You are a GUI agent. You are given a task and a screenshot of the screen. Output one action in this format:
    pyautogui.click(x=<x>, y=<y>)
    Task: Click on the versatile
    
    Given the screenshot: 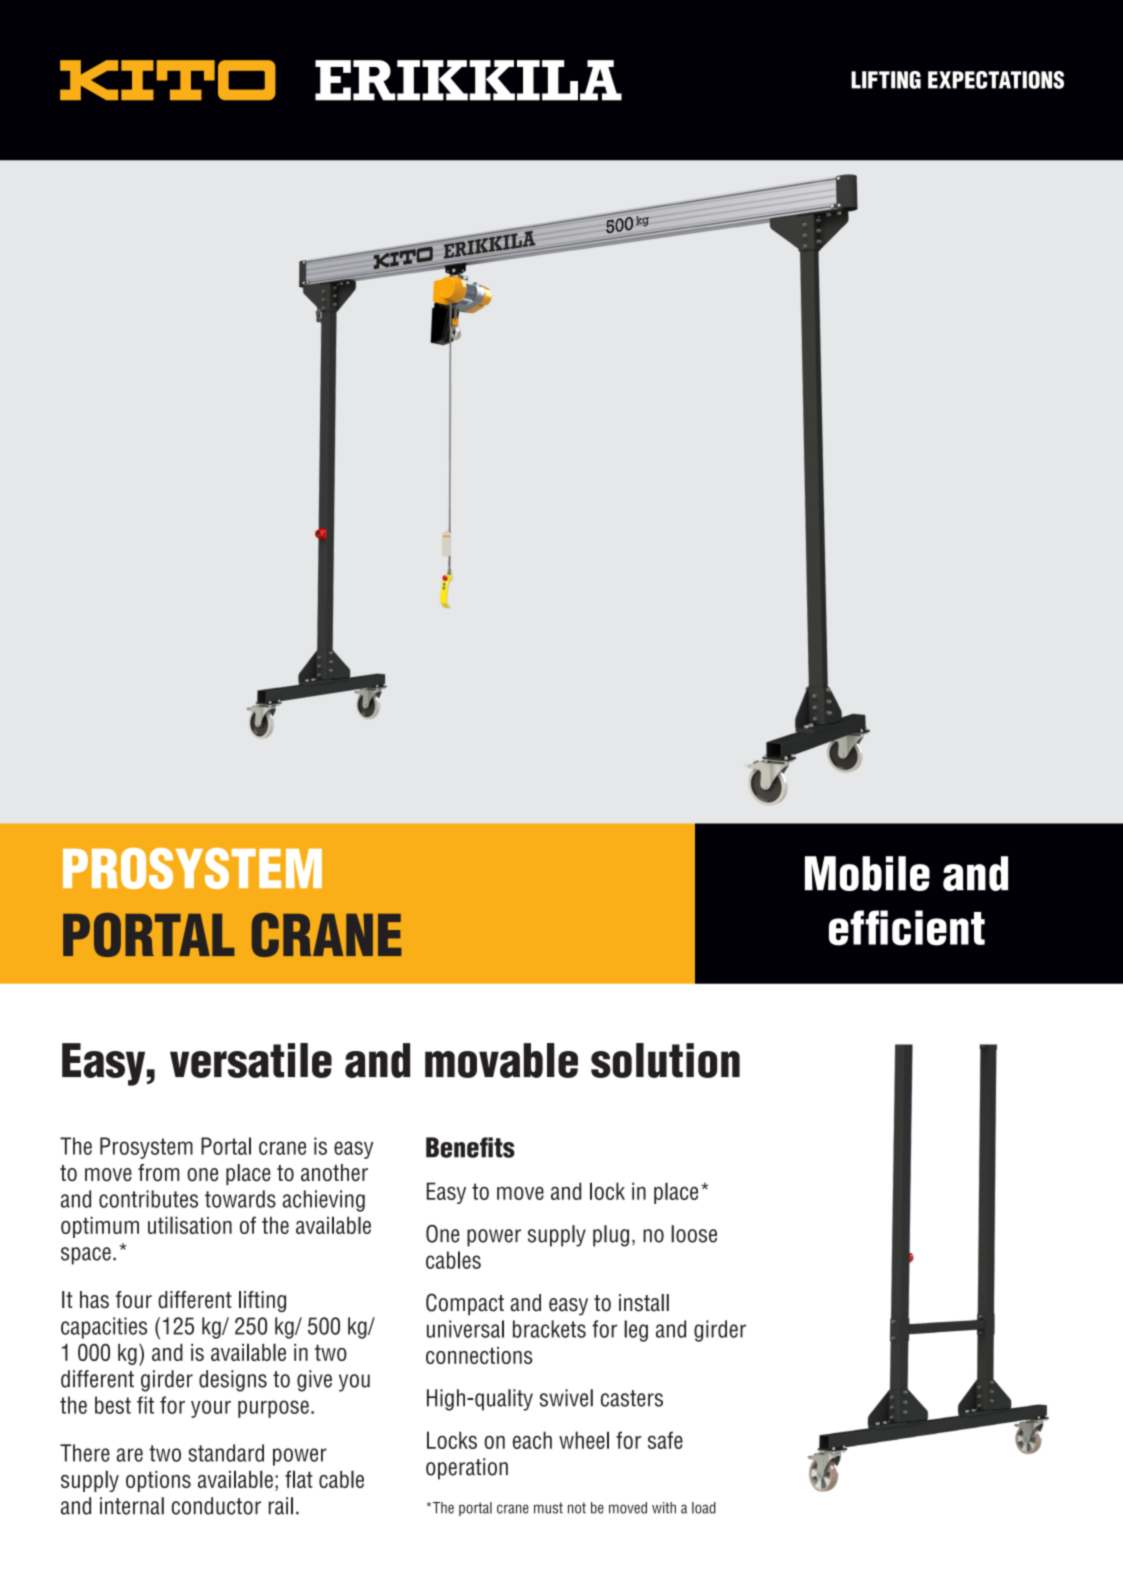 What is the action you would take?
    pyautogui.click(x=251, y=1060)
